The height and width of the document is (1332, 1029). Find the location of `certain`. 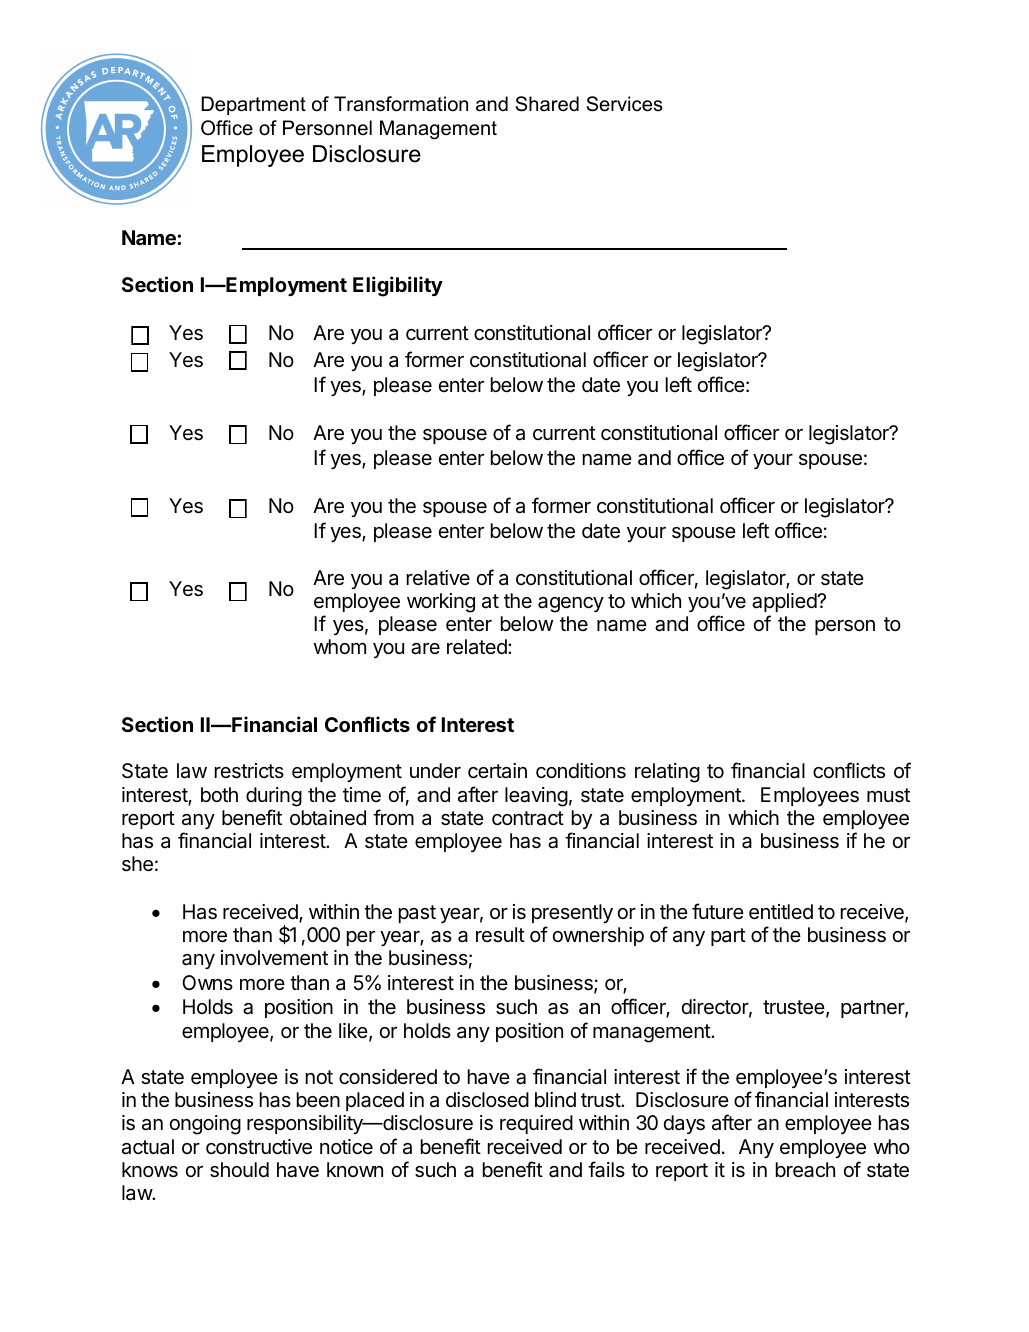

certain is located at coordinates (497, 771).
